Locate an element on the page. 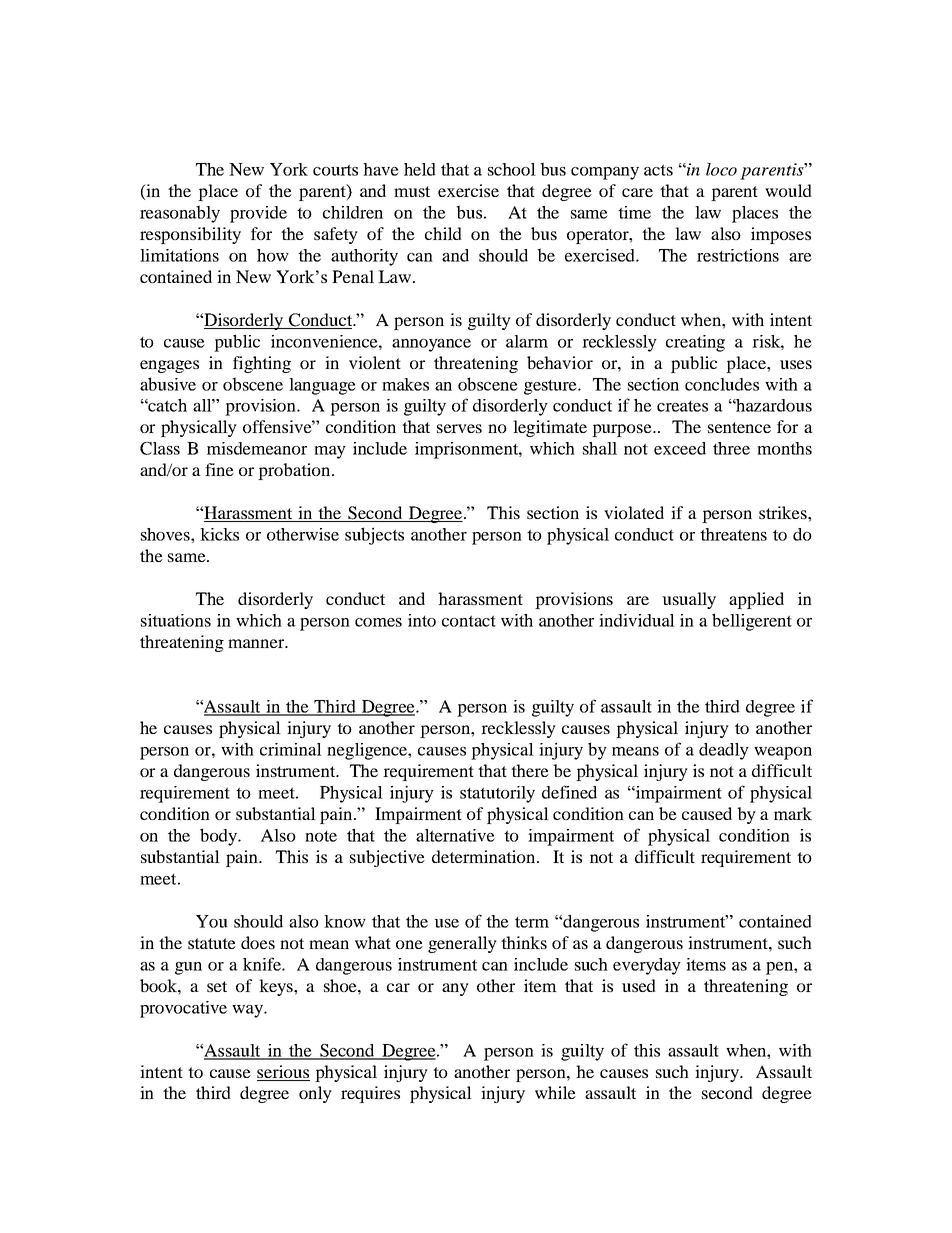 The width and height of the document is (952, 1233). manner is located at coordinates (257, 643).
